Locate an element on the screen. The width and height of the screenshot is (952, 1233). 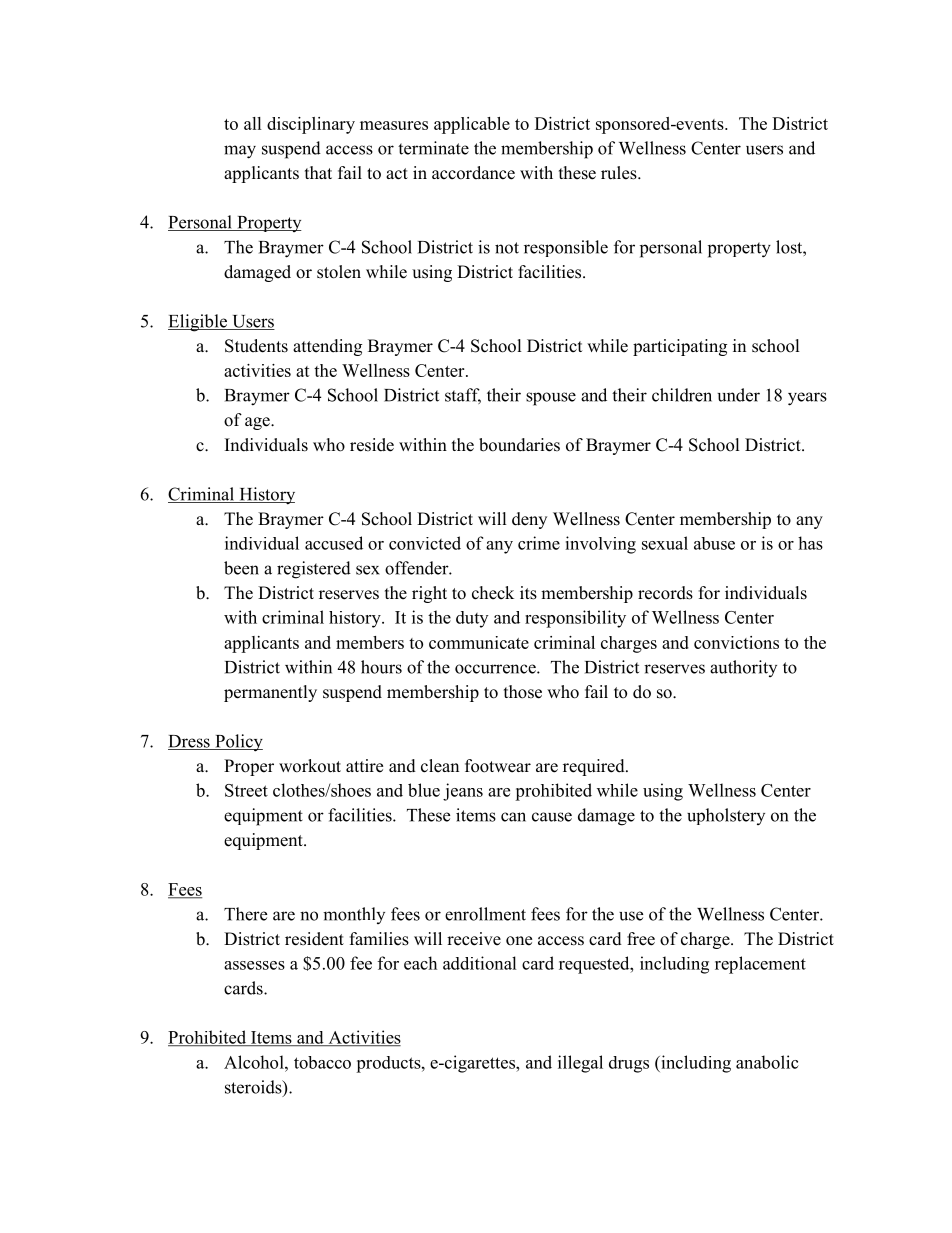
check is located at coordinates (493, 593).
